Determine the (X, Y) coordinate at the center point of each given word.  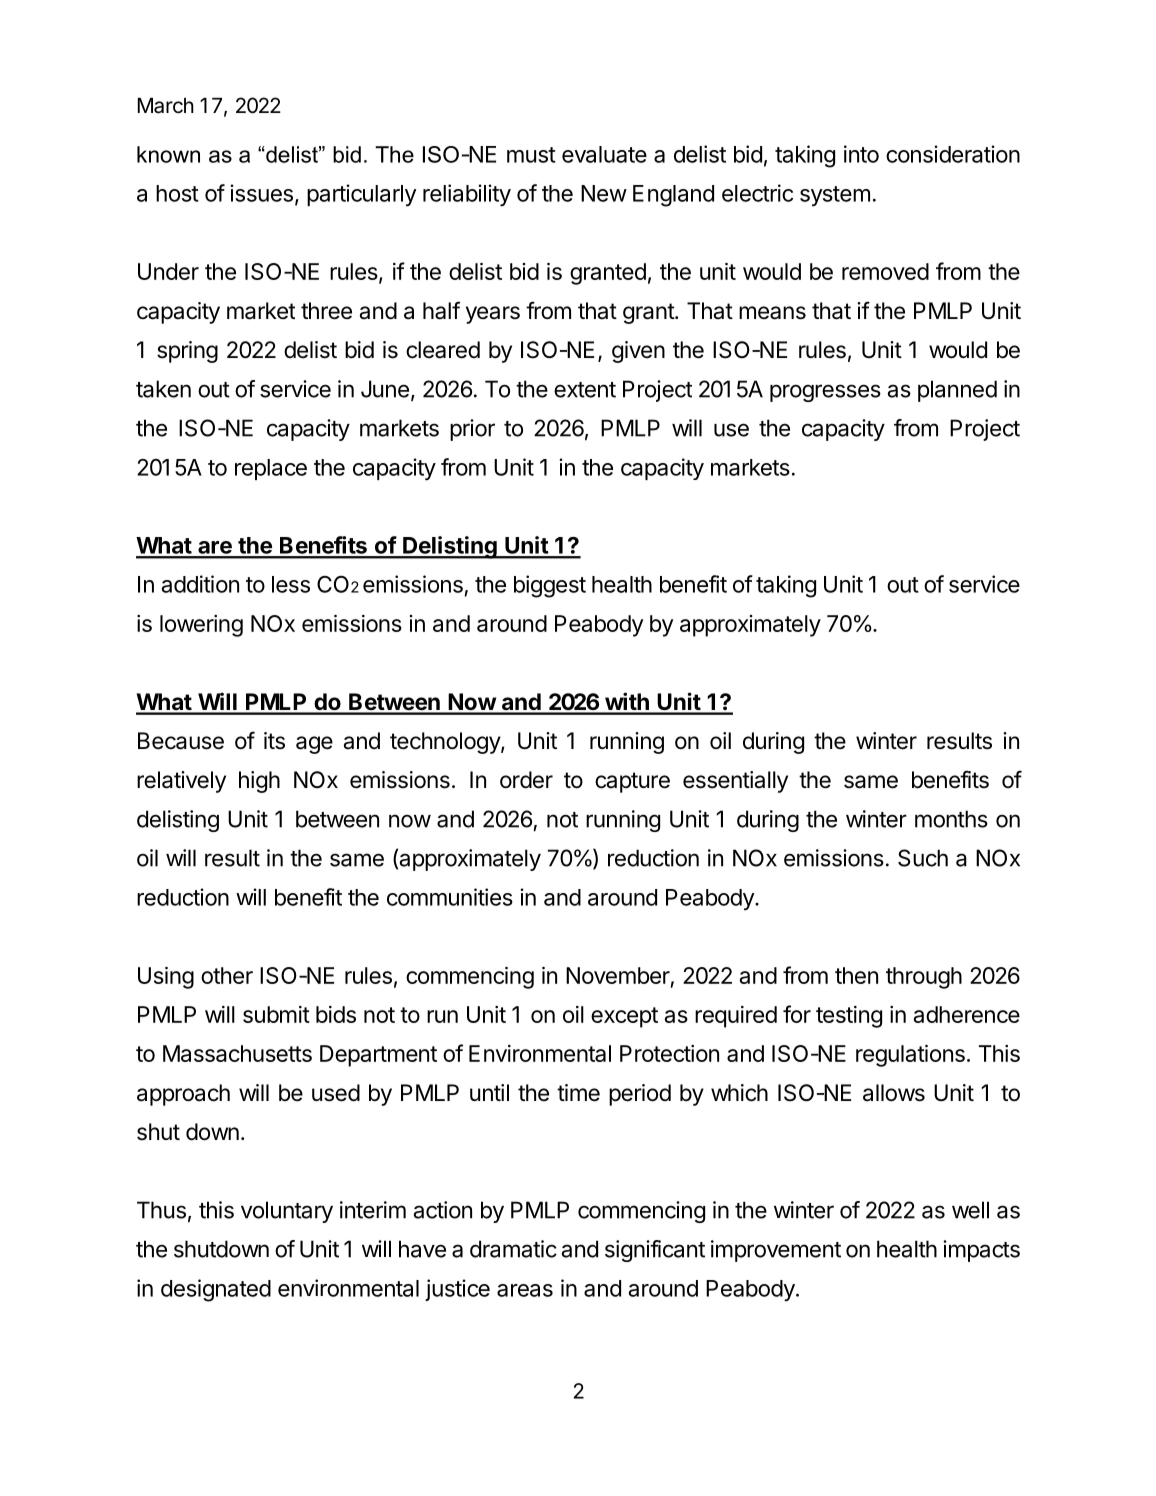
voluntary (287, 1212)
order (526, 780)
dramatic (513, 1249)
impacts (981, 1251)
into (861, 154)
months (951, 819)
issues (261, 193)
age (314, 745)
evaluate (604, 154)
